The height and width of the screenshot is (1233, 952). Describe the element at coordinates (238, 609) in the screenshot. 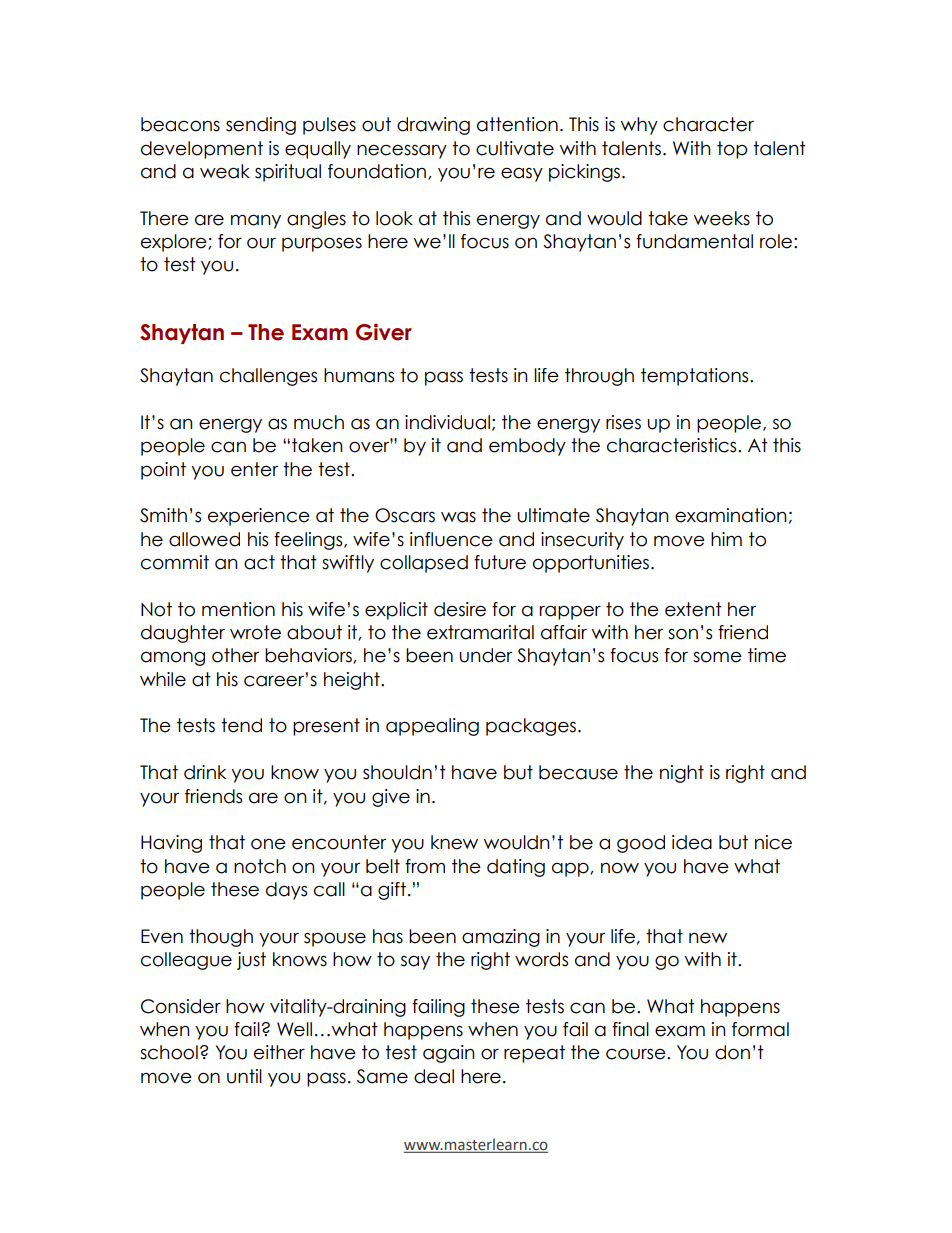

I see `mention` at that location.
